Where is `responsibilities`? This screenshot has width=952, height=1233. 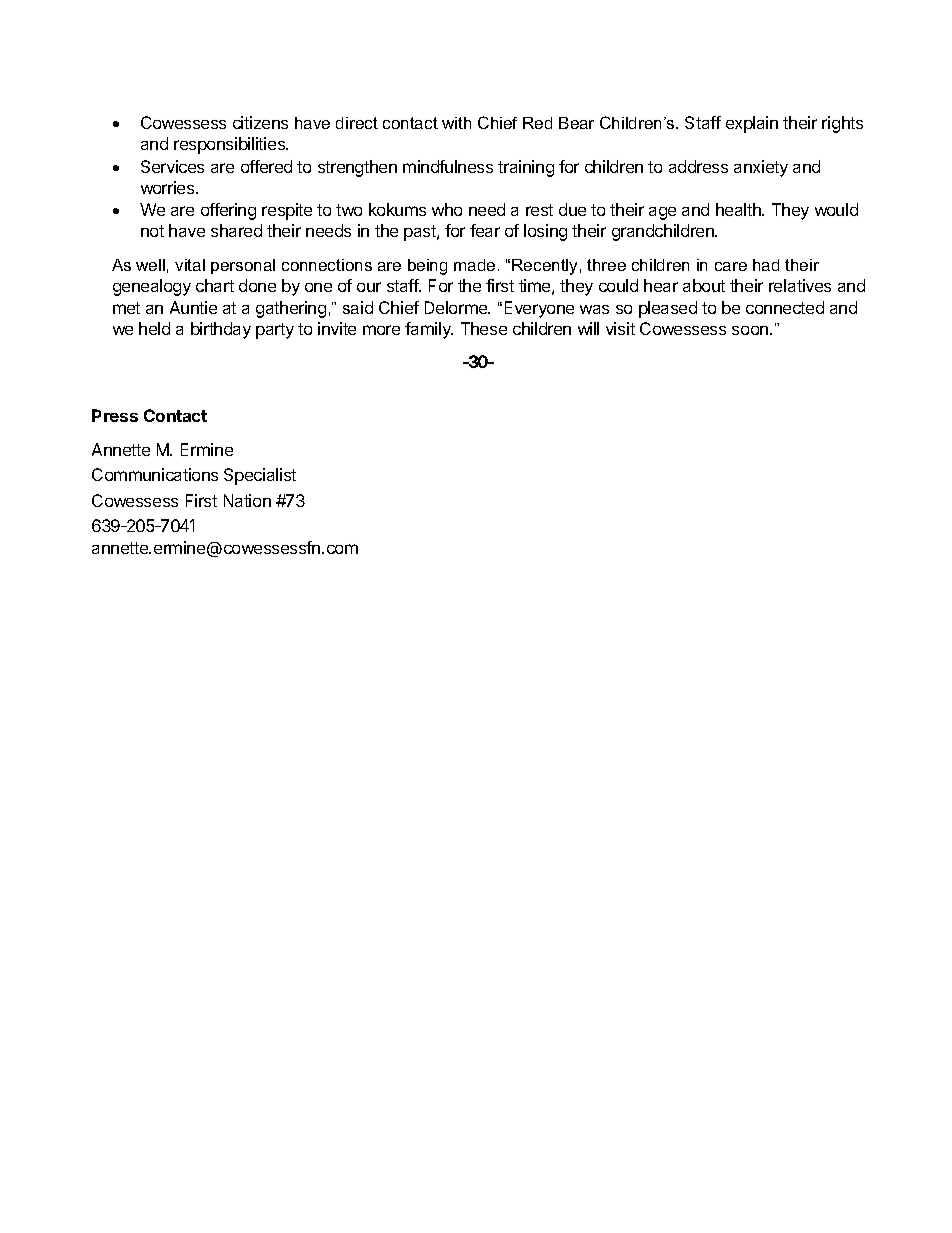
responsibilities is located at coordinates (230, 145).
